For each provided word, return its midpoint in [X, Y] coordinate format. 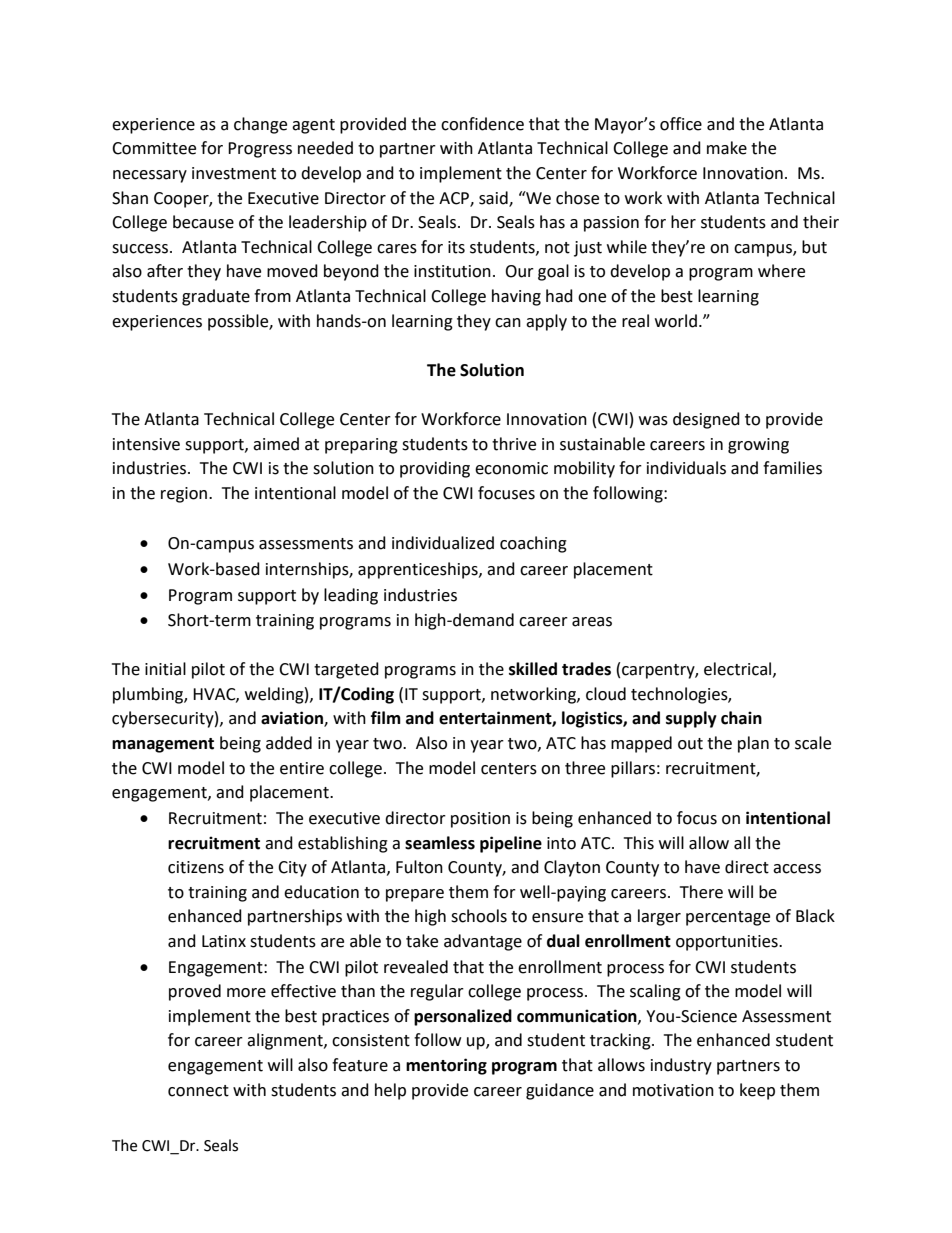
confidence [482, 124]
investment [234, 173]
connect [198, 1091]
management [163, 745]
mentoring [446, 1066]
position [480, 820]
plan [753, 744]
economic [511, 468]
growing [758, 446]
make [727, 148]
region [185, 495]
